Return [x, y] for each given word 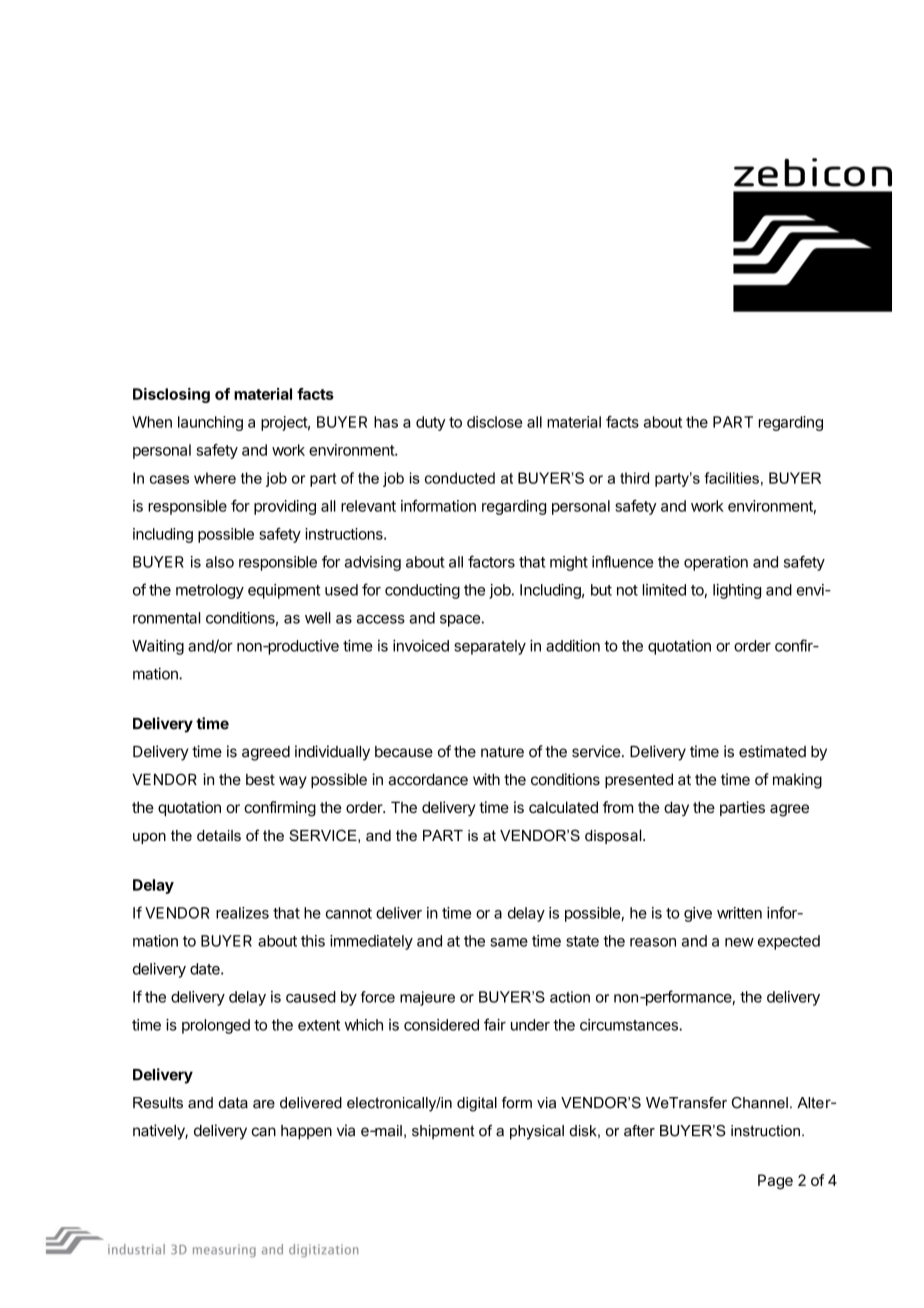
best [260, 780]
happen [306, 1132]
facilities [731, 478]
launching [210, 423]
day [676, 808]
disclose [494, 422]
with [486, 779]
